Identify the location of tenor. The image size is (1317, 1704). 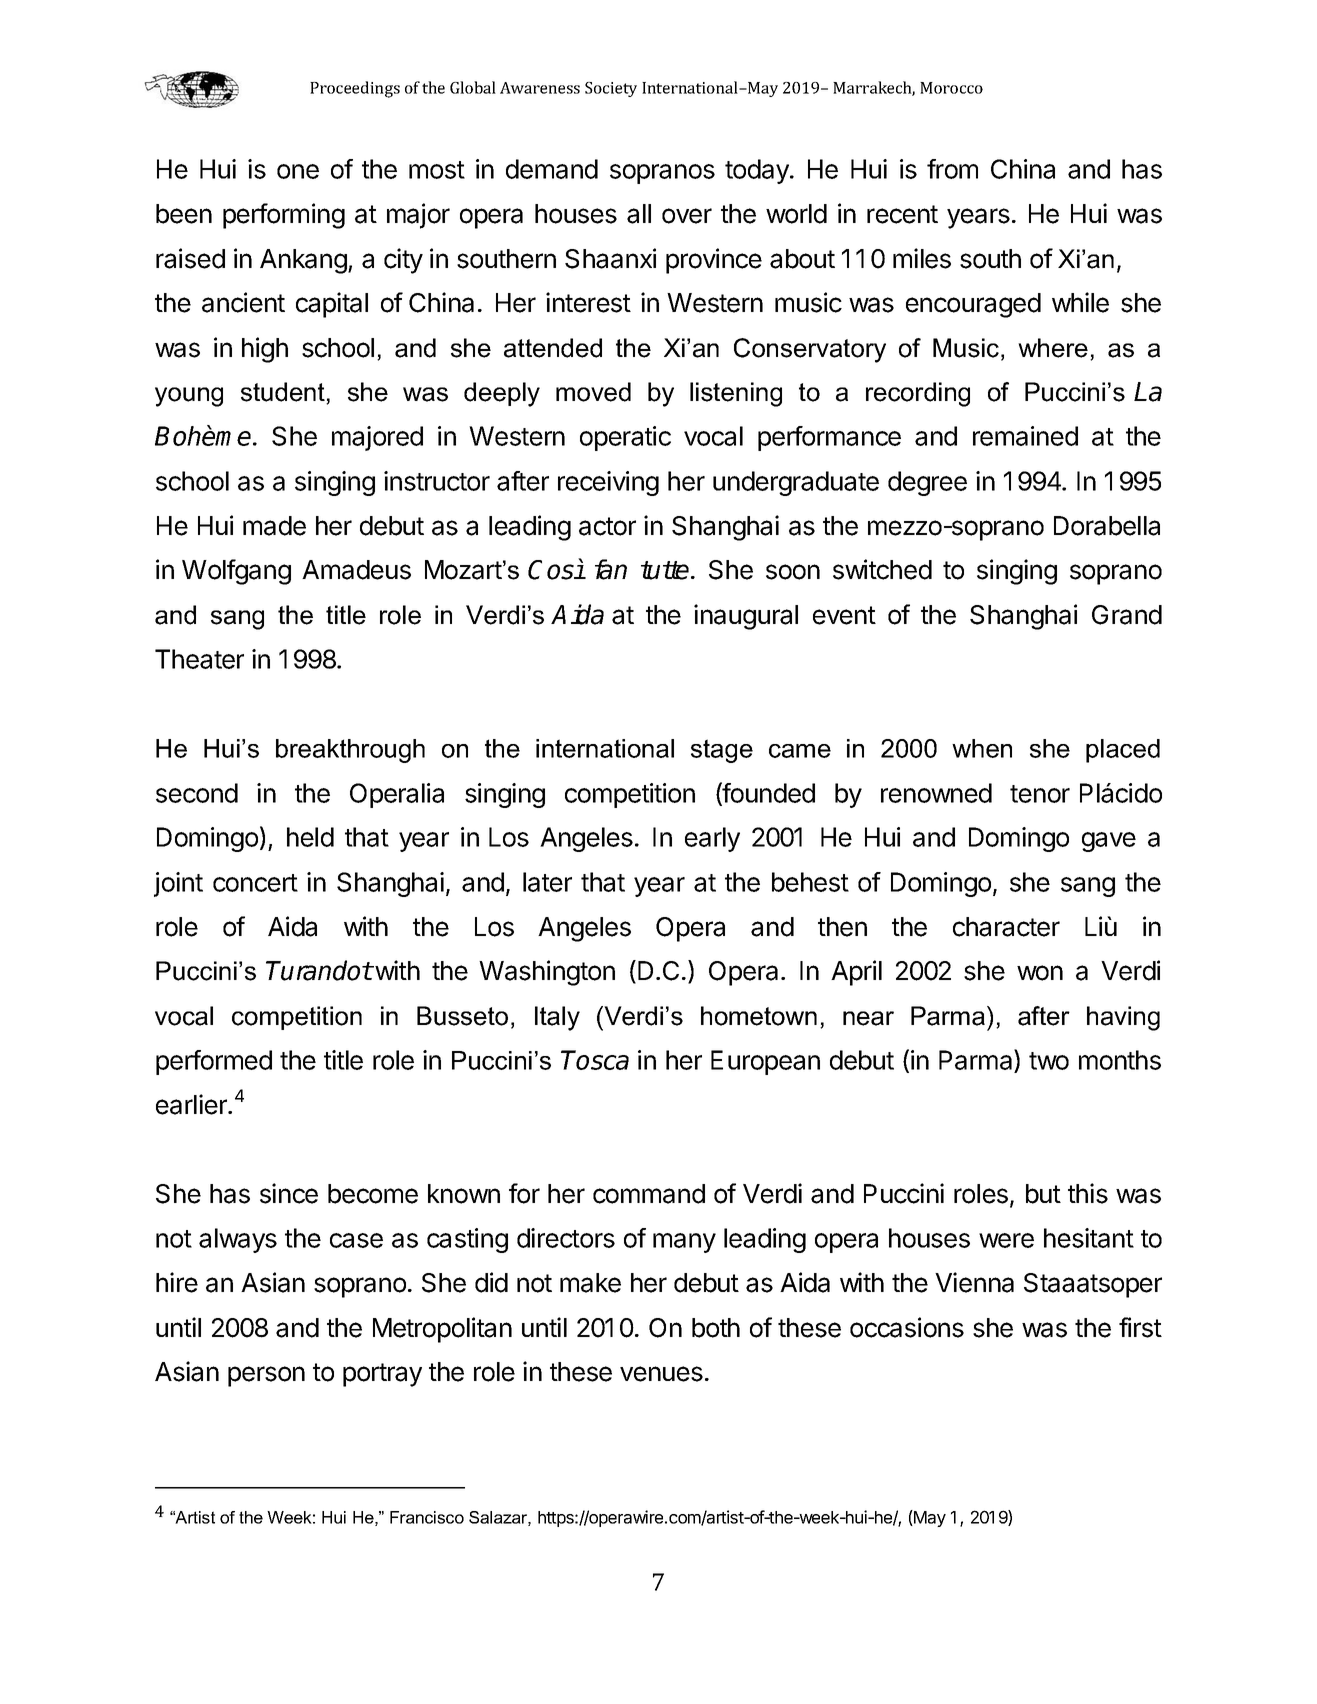
(1040, 794).
